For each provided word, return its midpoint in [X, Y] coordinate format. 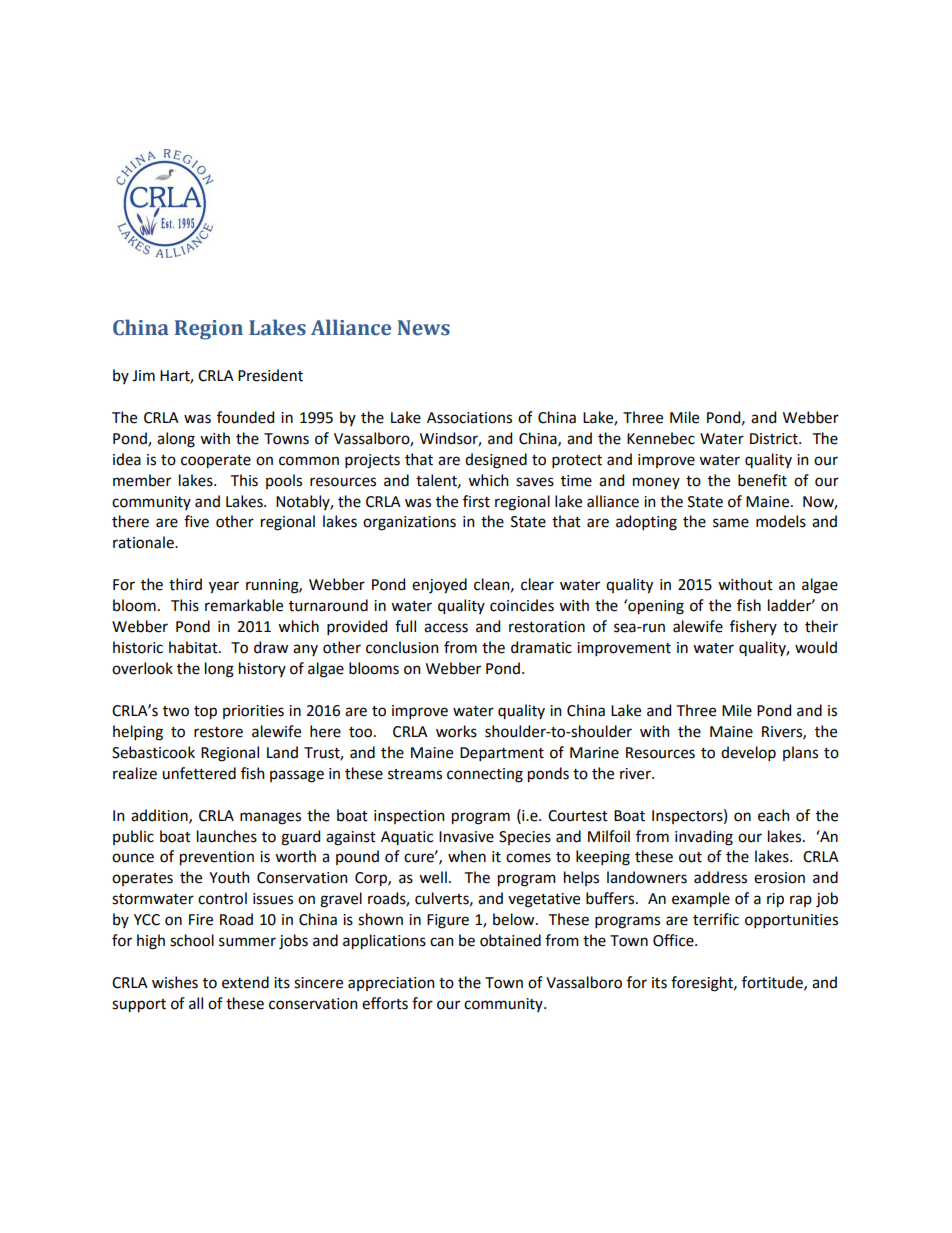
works [456, 731]
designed [496, 461]
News [424, 328]
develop [748, 753]
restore [218, 732]
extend [245, 982]
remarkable [244, 605]
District [775, 439]
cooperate [216, 462]
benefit [762, 480]
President [270, 375]
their [821, 626]
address [720, 877]
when [467, 856]
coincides [522, 605]
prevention [217, 858]
